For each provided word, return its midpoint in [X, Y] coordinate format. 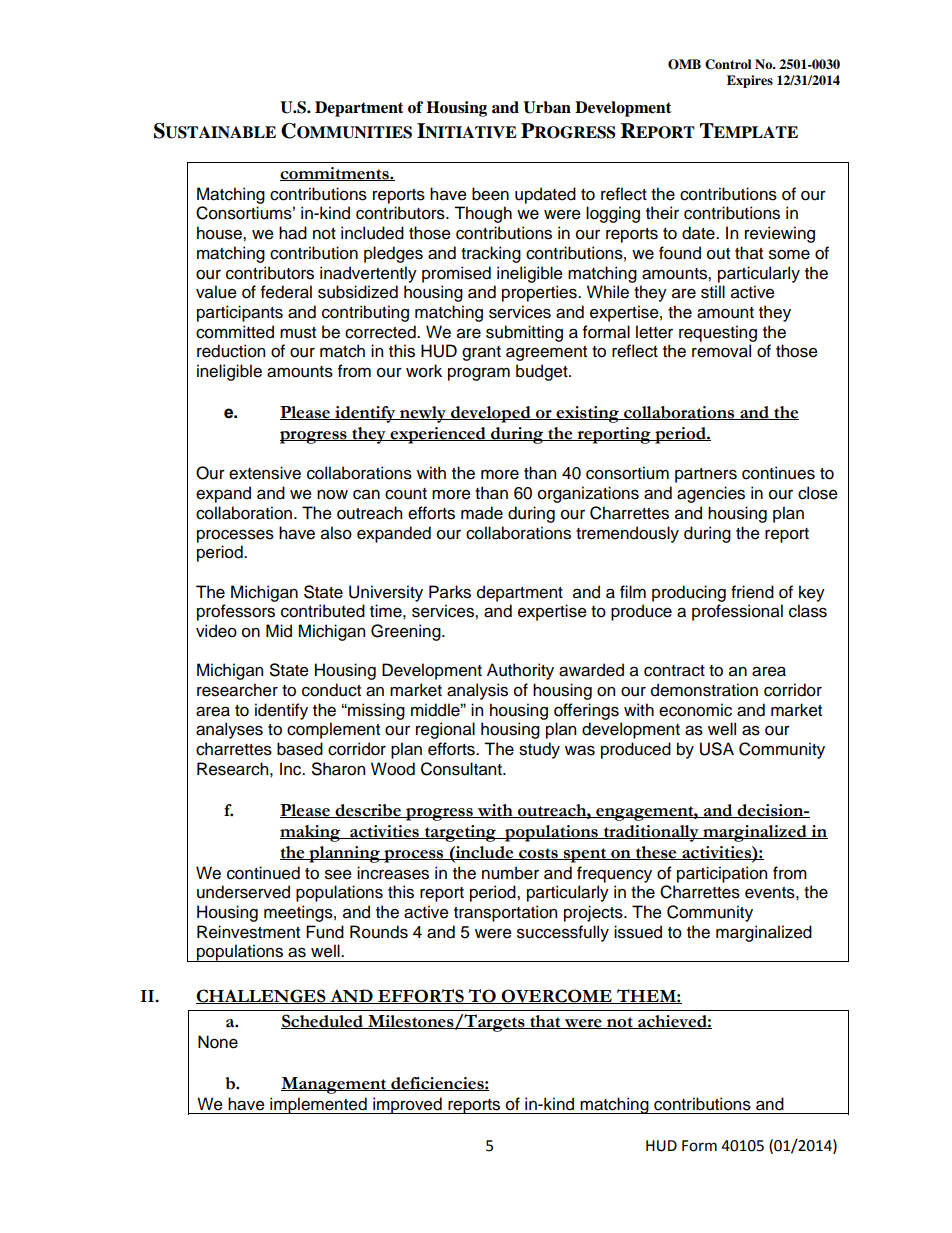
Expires [750, 81]
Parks [450, 592]
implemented [318, 1105]
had [293, 233]
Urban [547, 107]
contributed [323, 611]
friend [752, 592]
